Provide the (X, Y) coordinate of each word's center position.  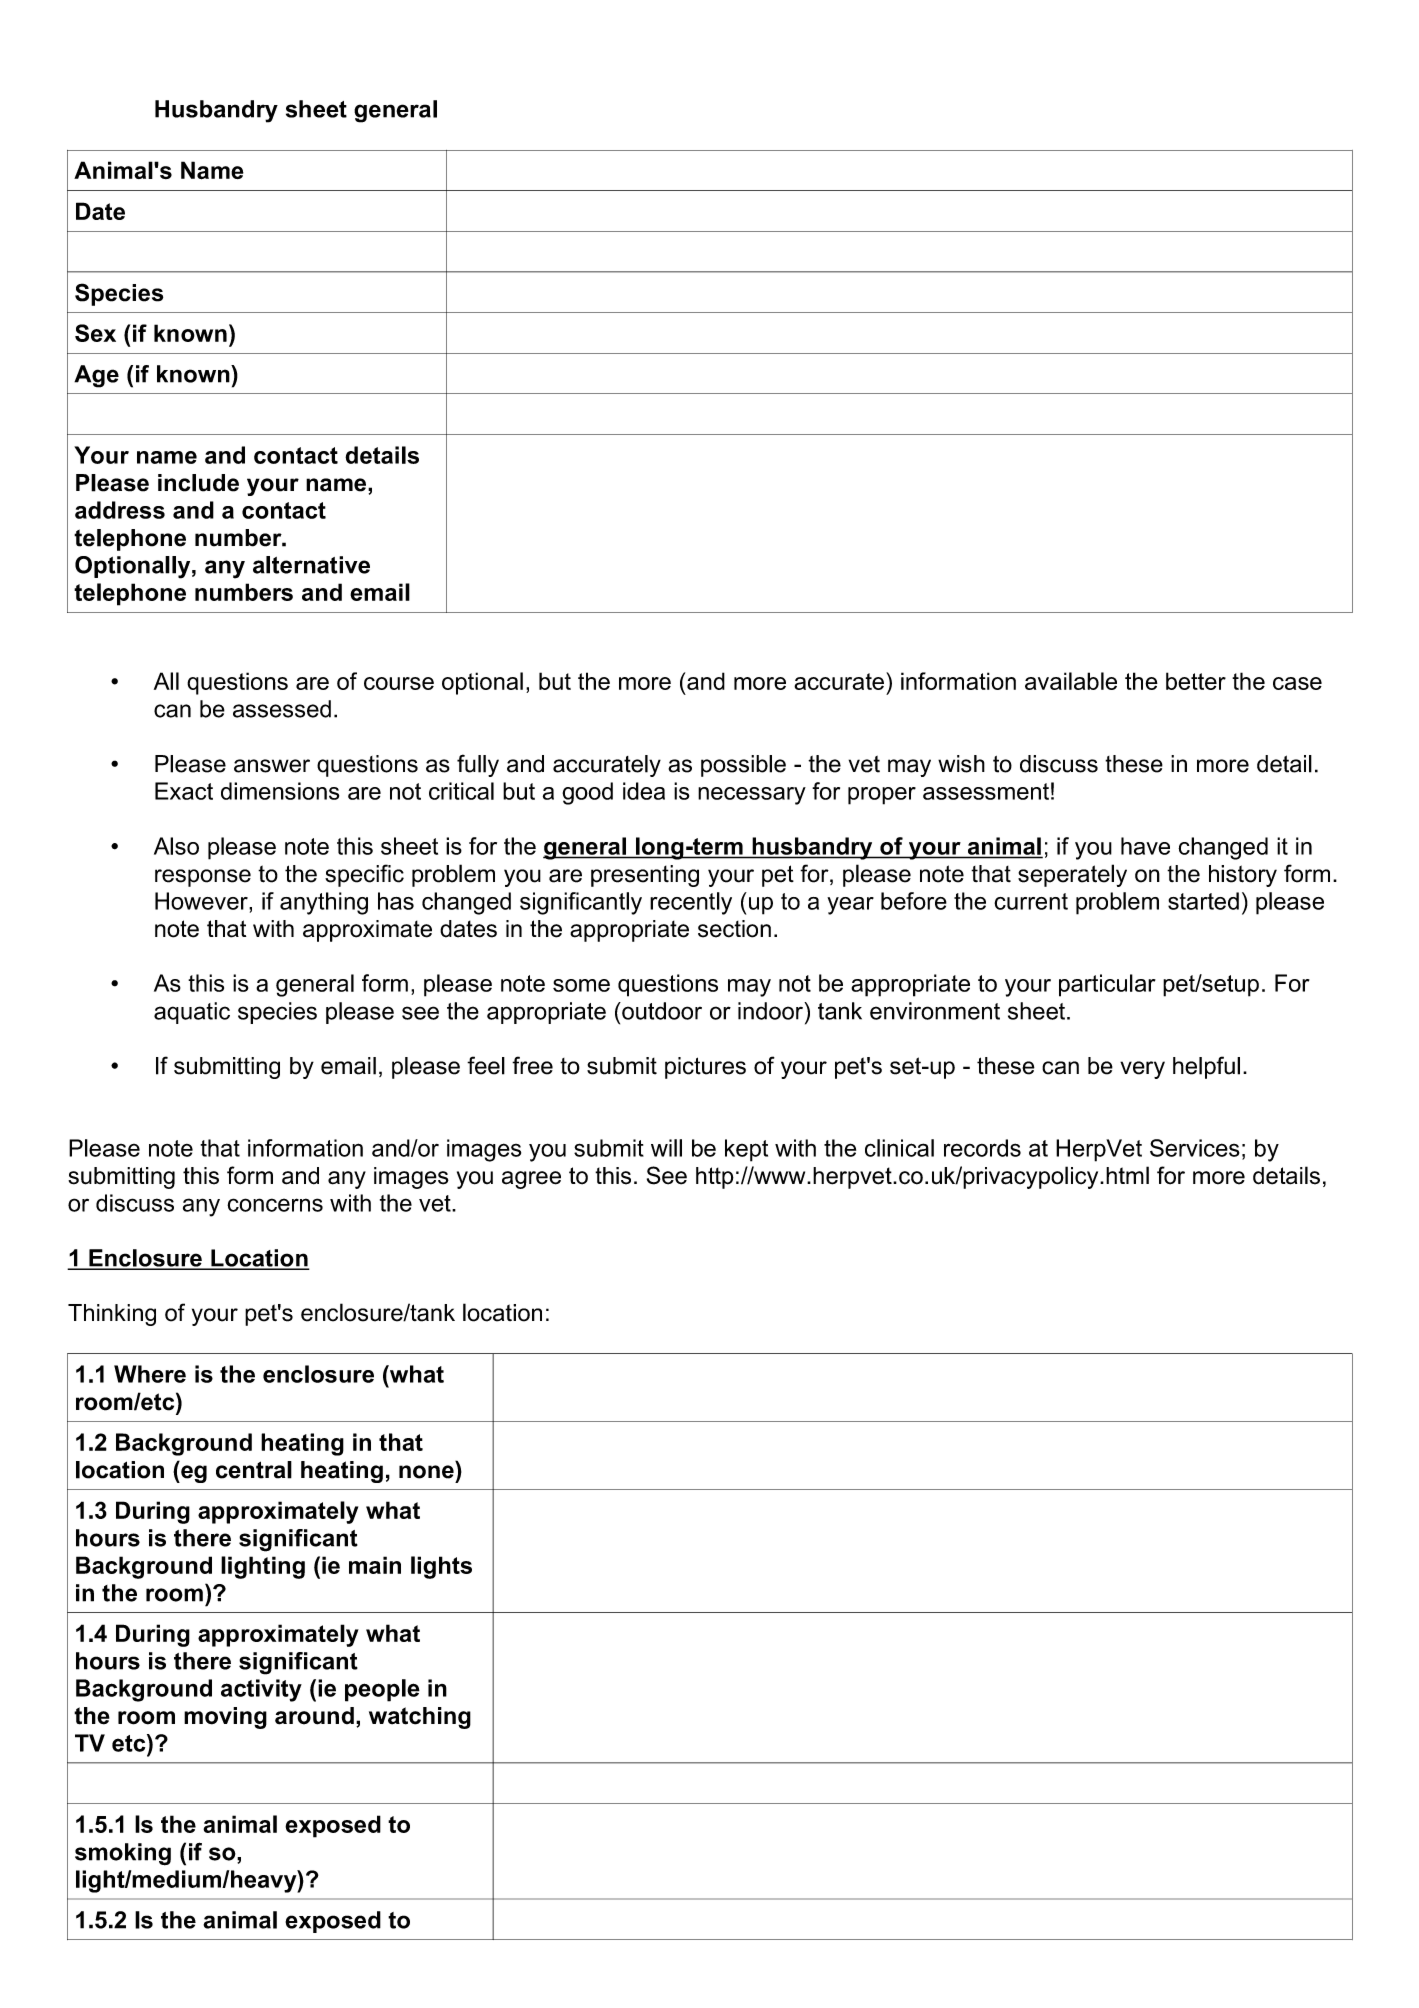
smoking (123, 1854)
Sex (95, 333)
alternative (311, 565)
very (1142, 1070)
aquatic (192, 1013)
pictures (705, 1068)
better (1196, 681)
